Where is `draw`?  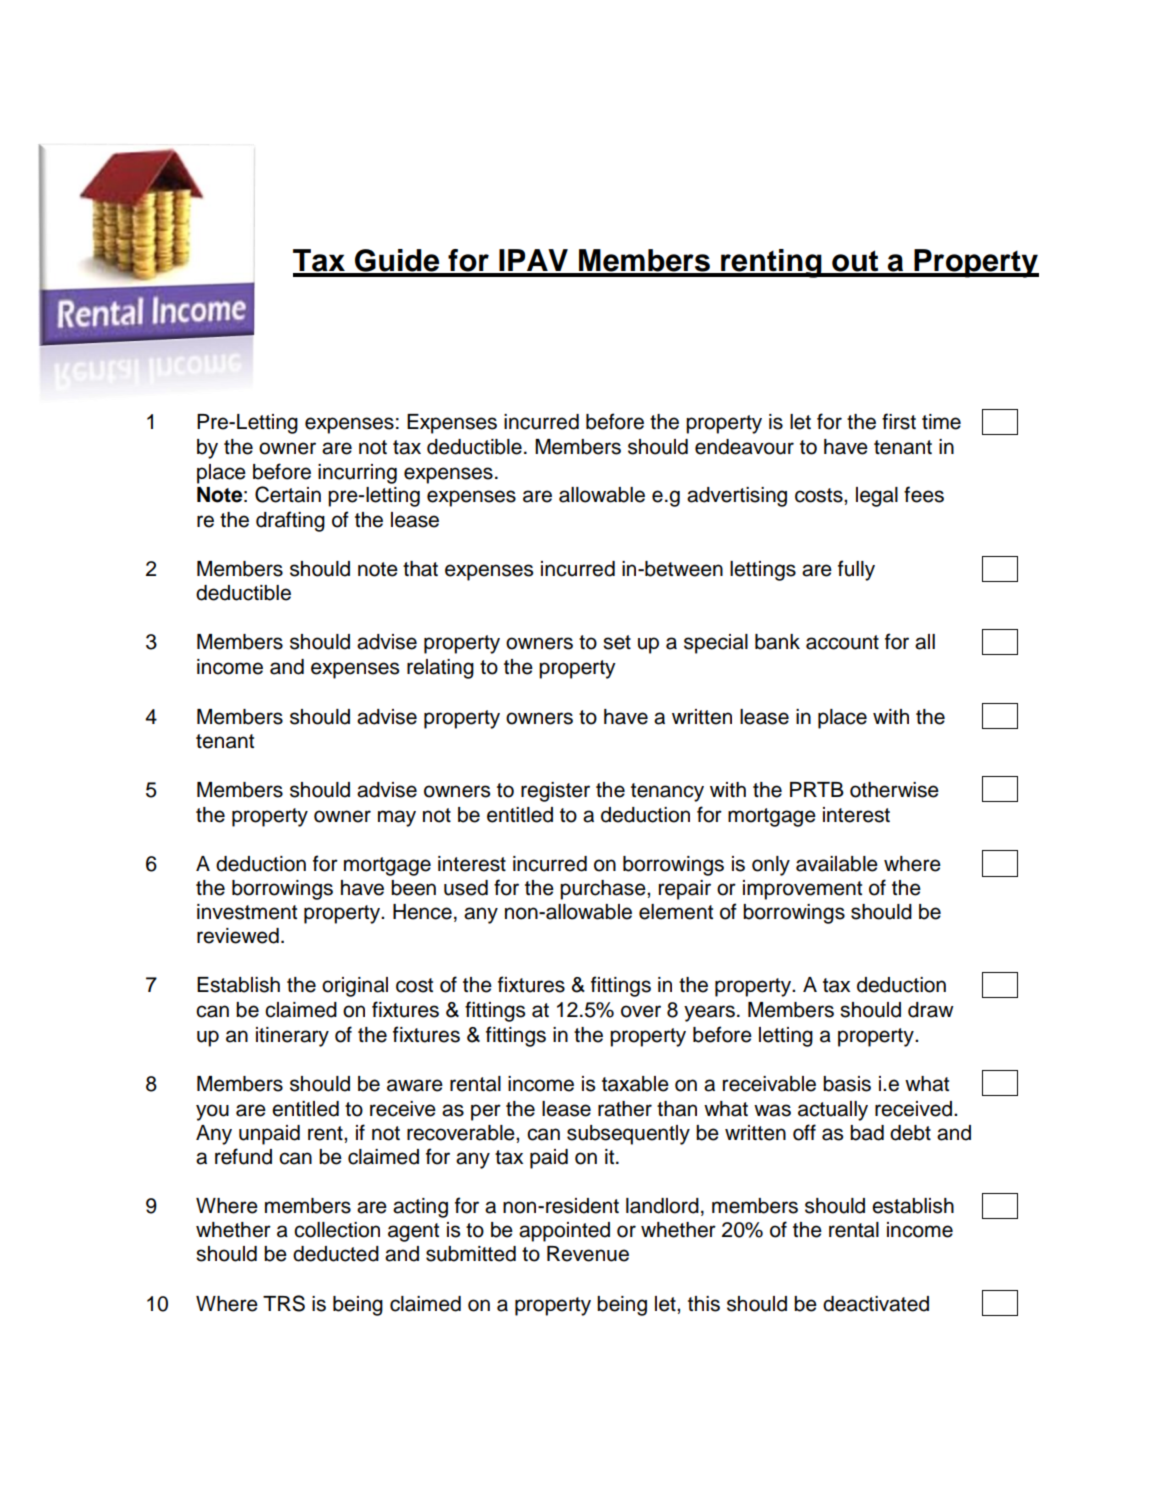 draw is located at coordinates (931, 1010).
